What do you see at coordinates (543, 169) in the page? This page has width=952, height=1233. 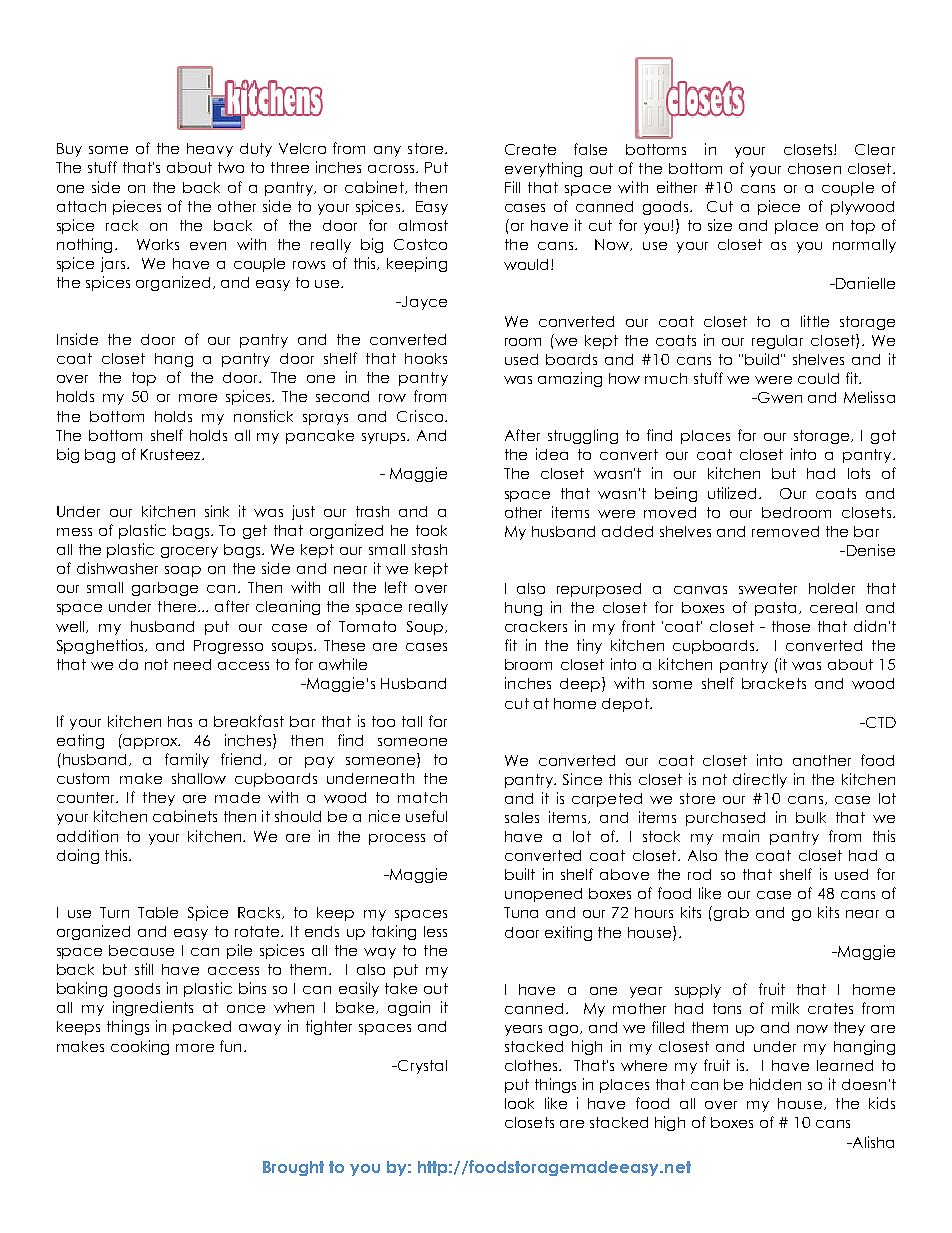 I see `everything` at bounding box center [543, 169].
